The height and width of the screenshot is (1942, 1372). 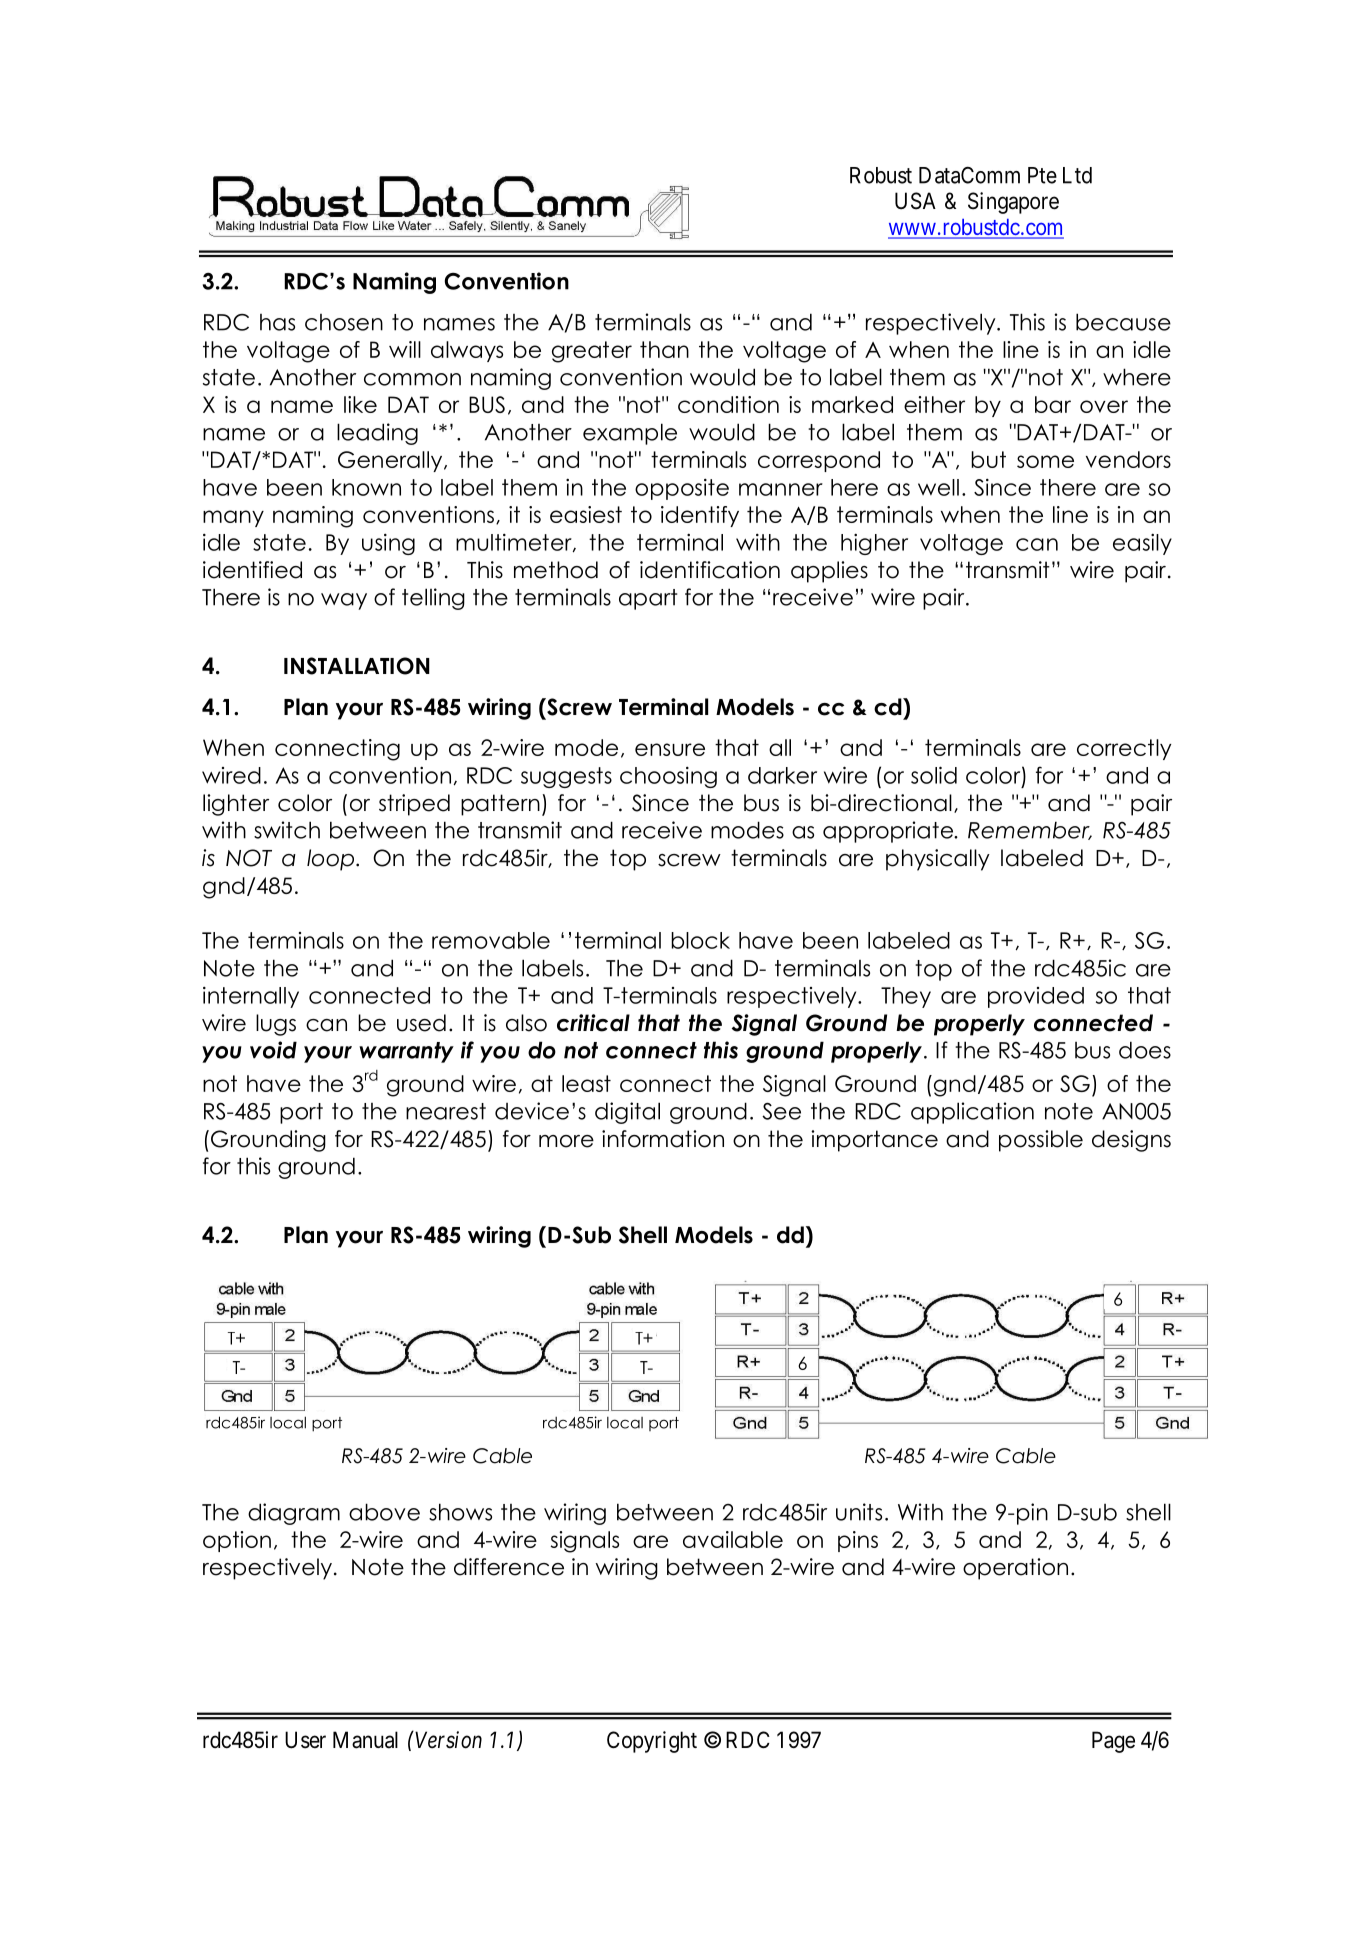 I want to click on provided, so click(x=1036, y=997).
